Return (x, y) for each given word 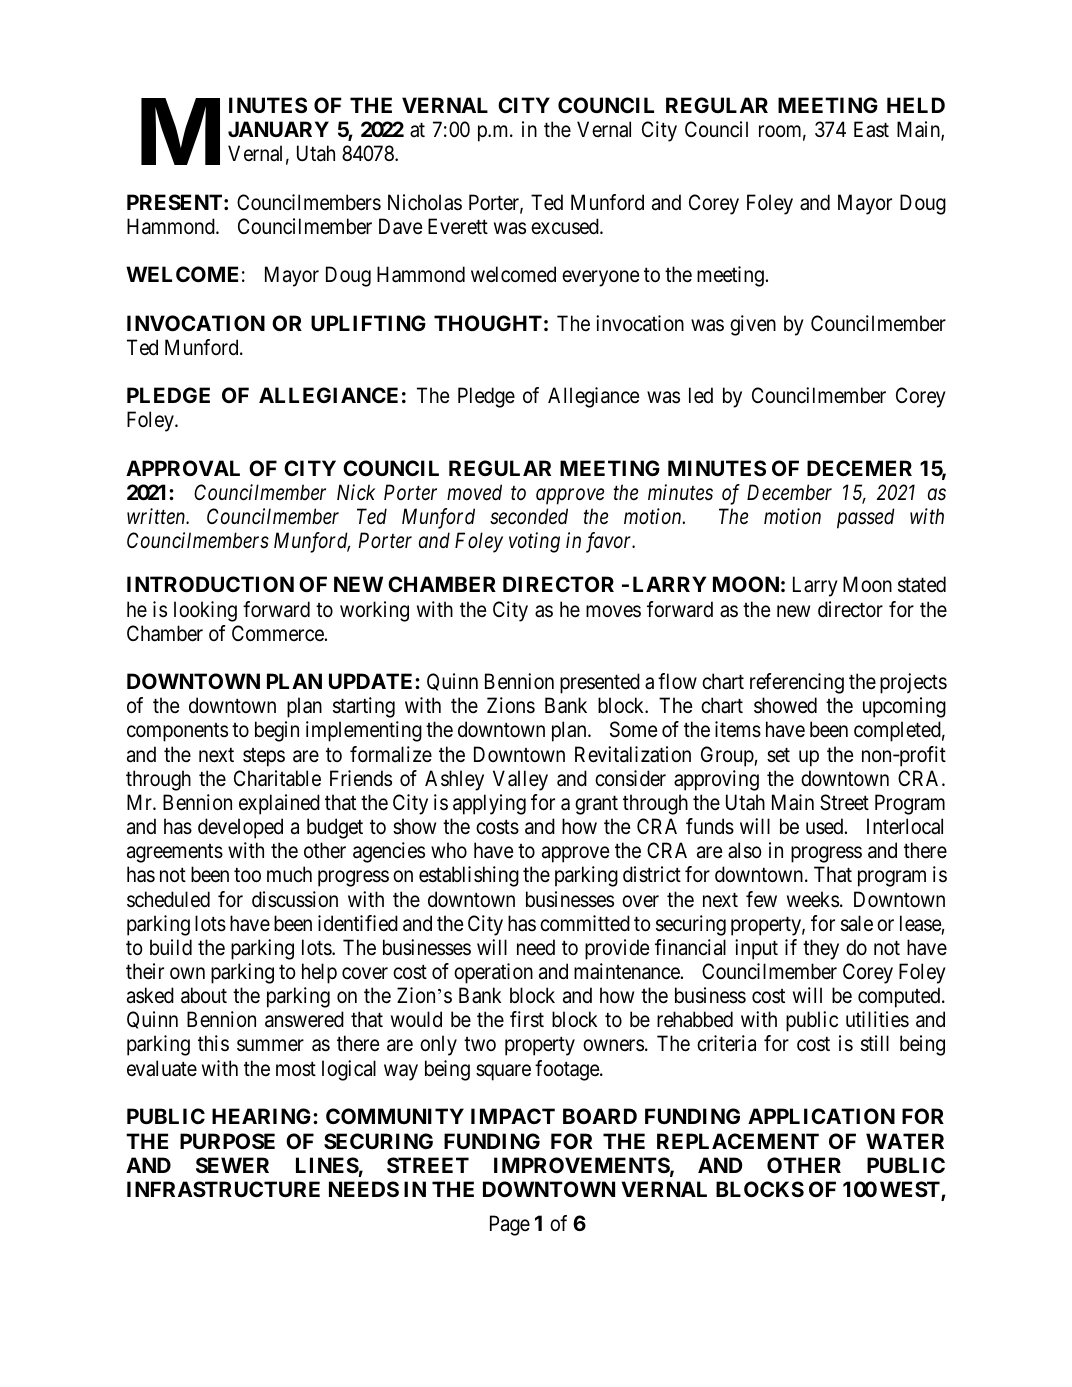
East (871, 129)
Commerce (278, 633)
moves (613, 611)
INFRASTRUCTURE (223, 1189)
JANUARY (278, 129)
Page (510, 1225)
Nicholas (425, 202)
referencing (797, 683)
